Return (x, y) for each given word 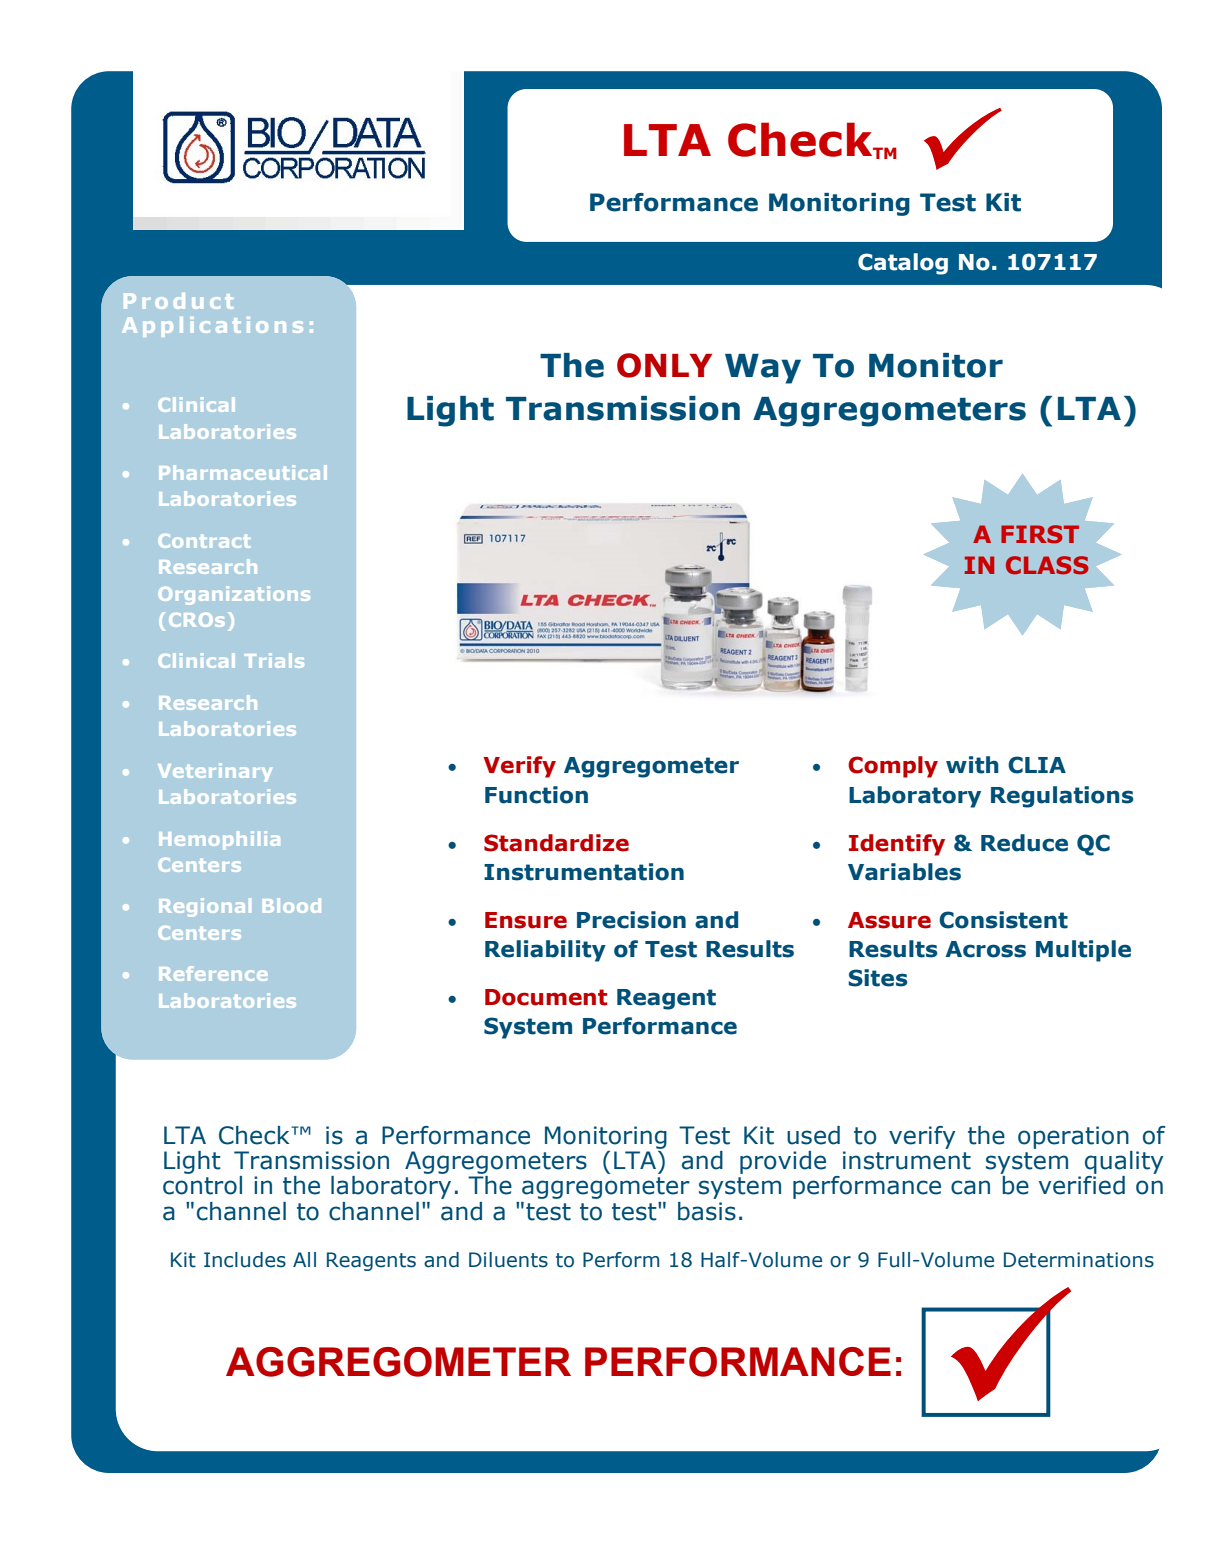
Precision (631, 920)
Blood (292, 905)
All (304, 1259)
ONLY (664, 365)
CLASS (1047, 565)
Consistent (1003, 920)
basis (707, 1211)
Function (536, 795)
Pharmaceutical (243, 472)
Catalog (903, 264)
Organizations (234, 595)
